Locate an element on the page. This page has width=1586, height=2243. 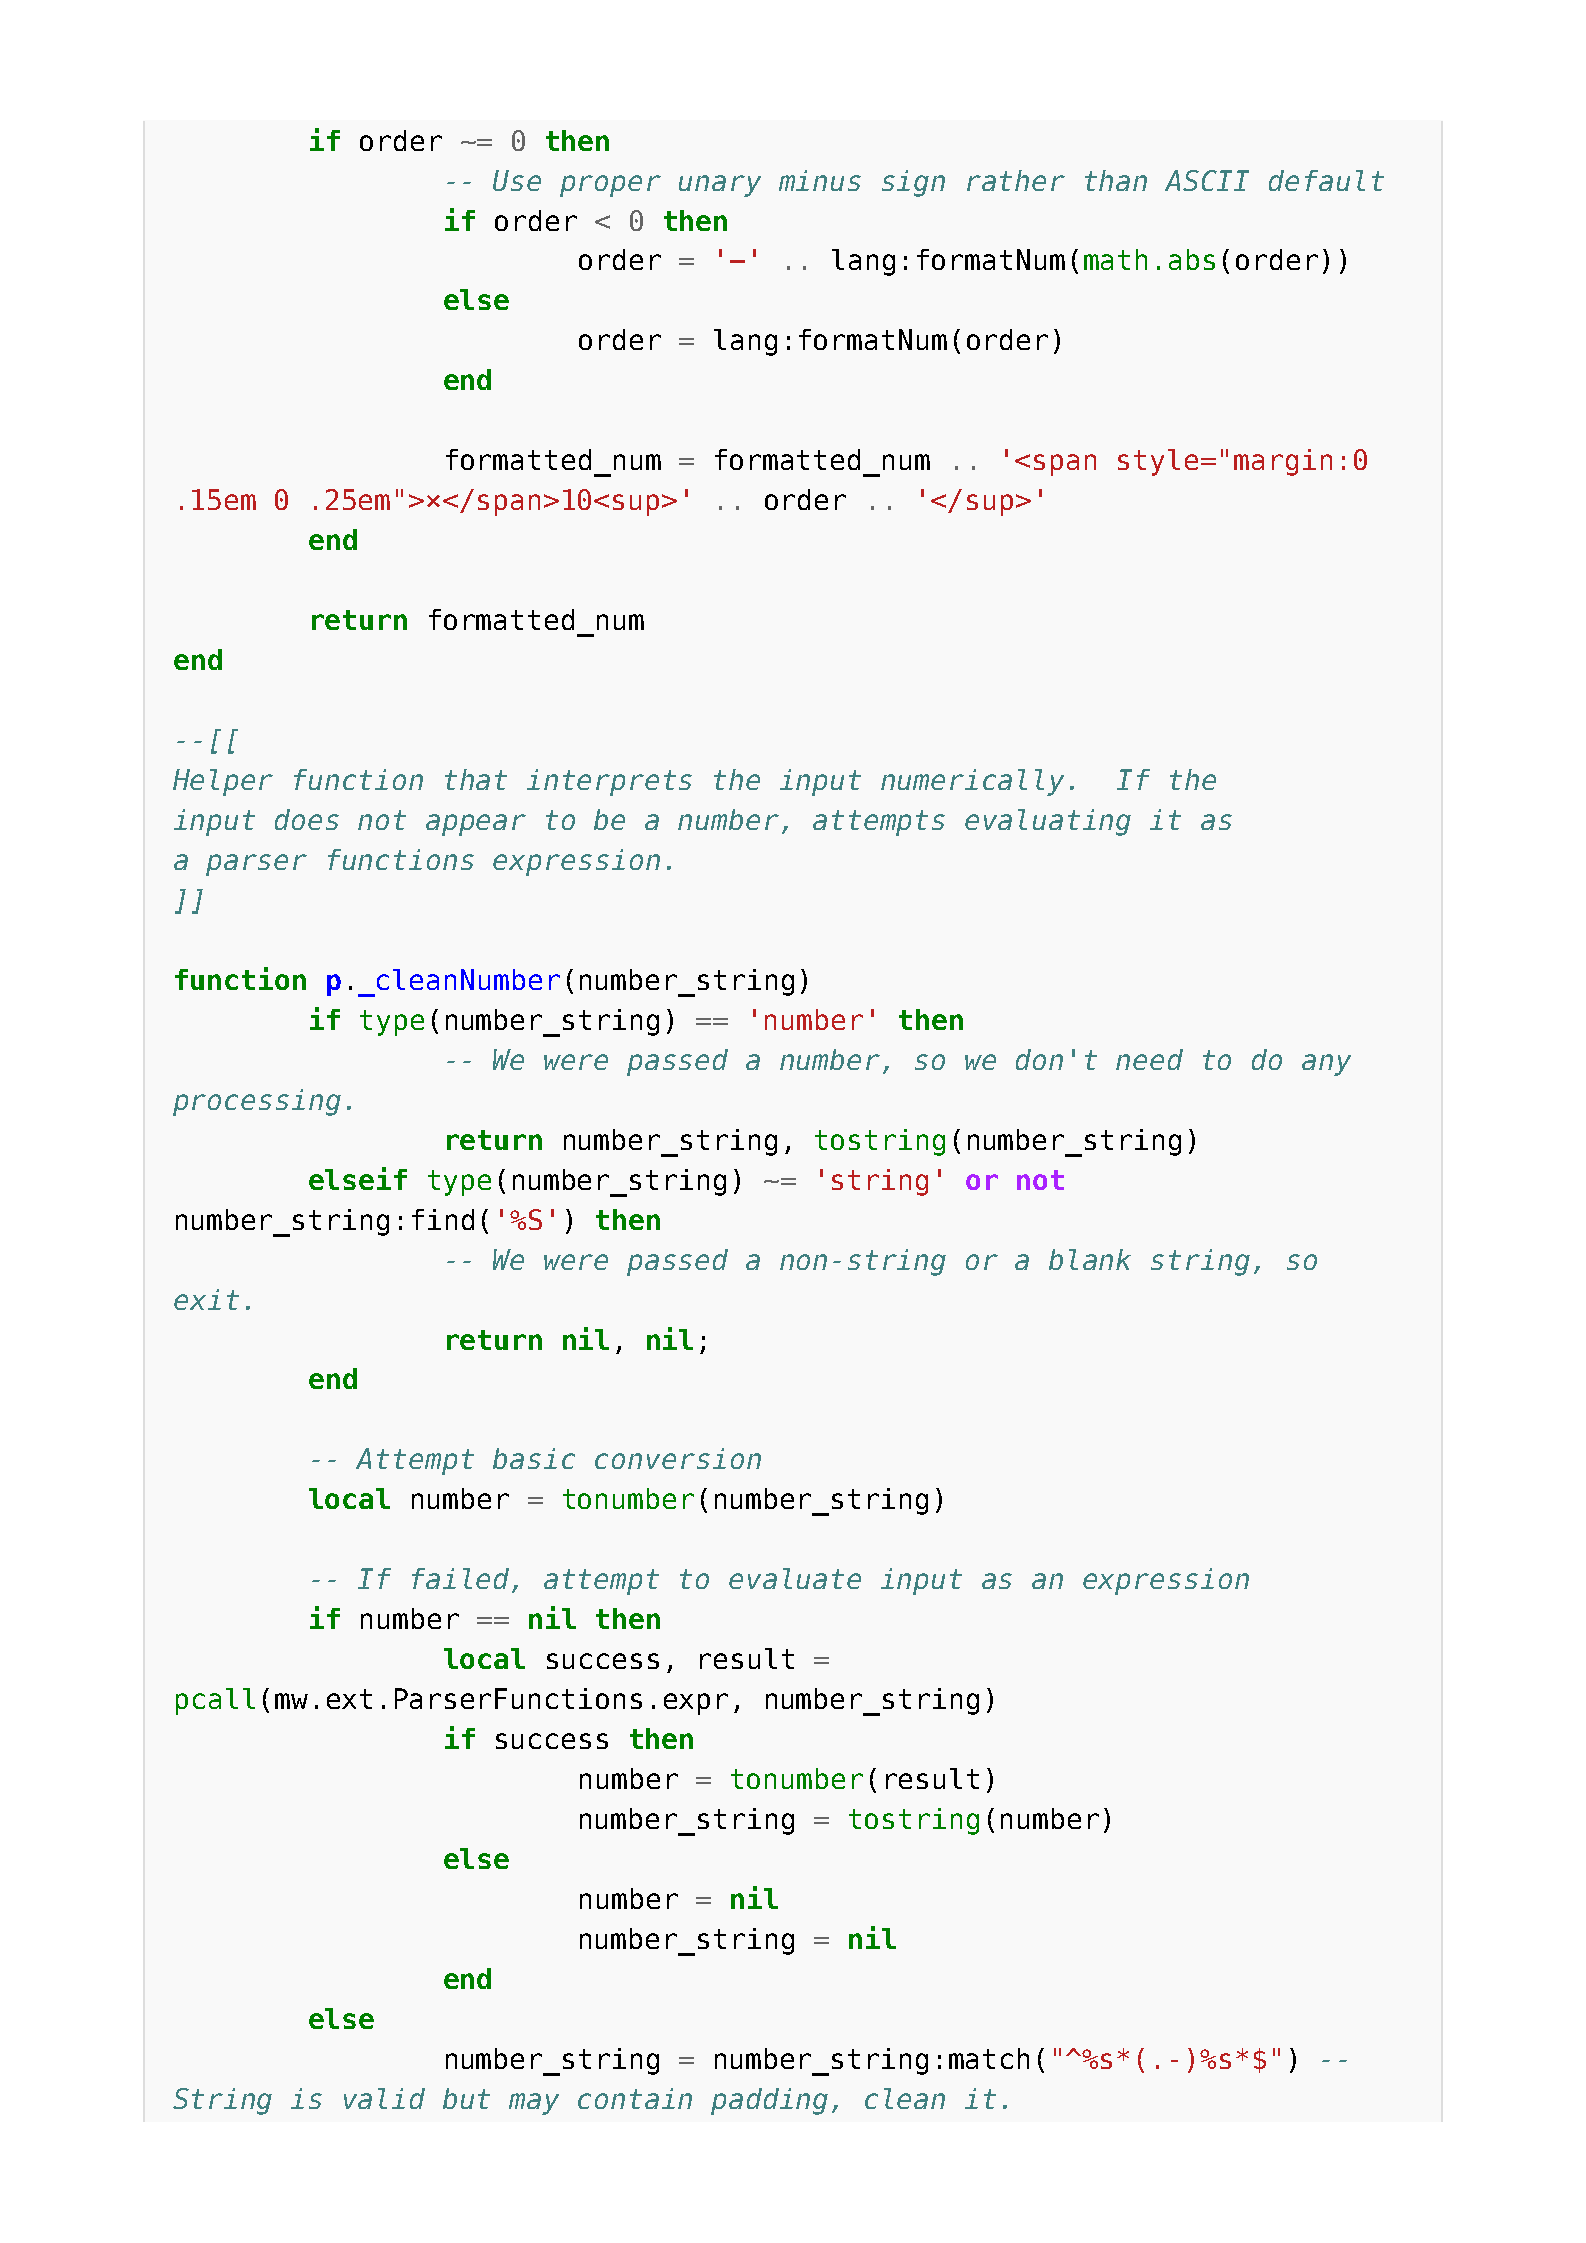
evaluating is located at coordinates (1048, 822).
